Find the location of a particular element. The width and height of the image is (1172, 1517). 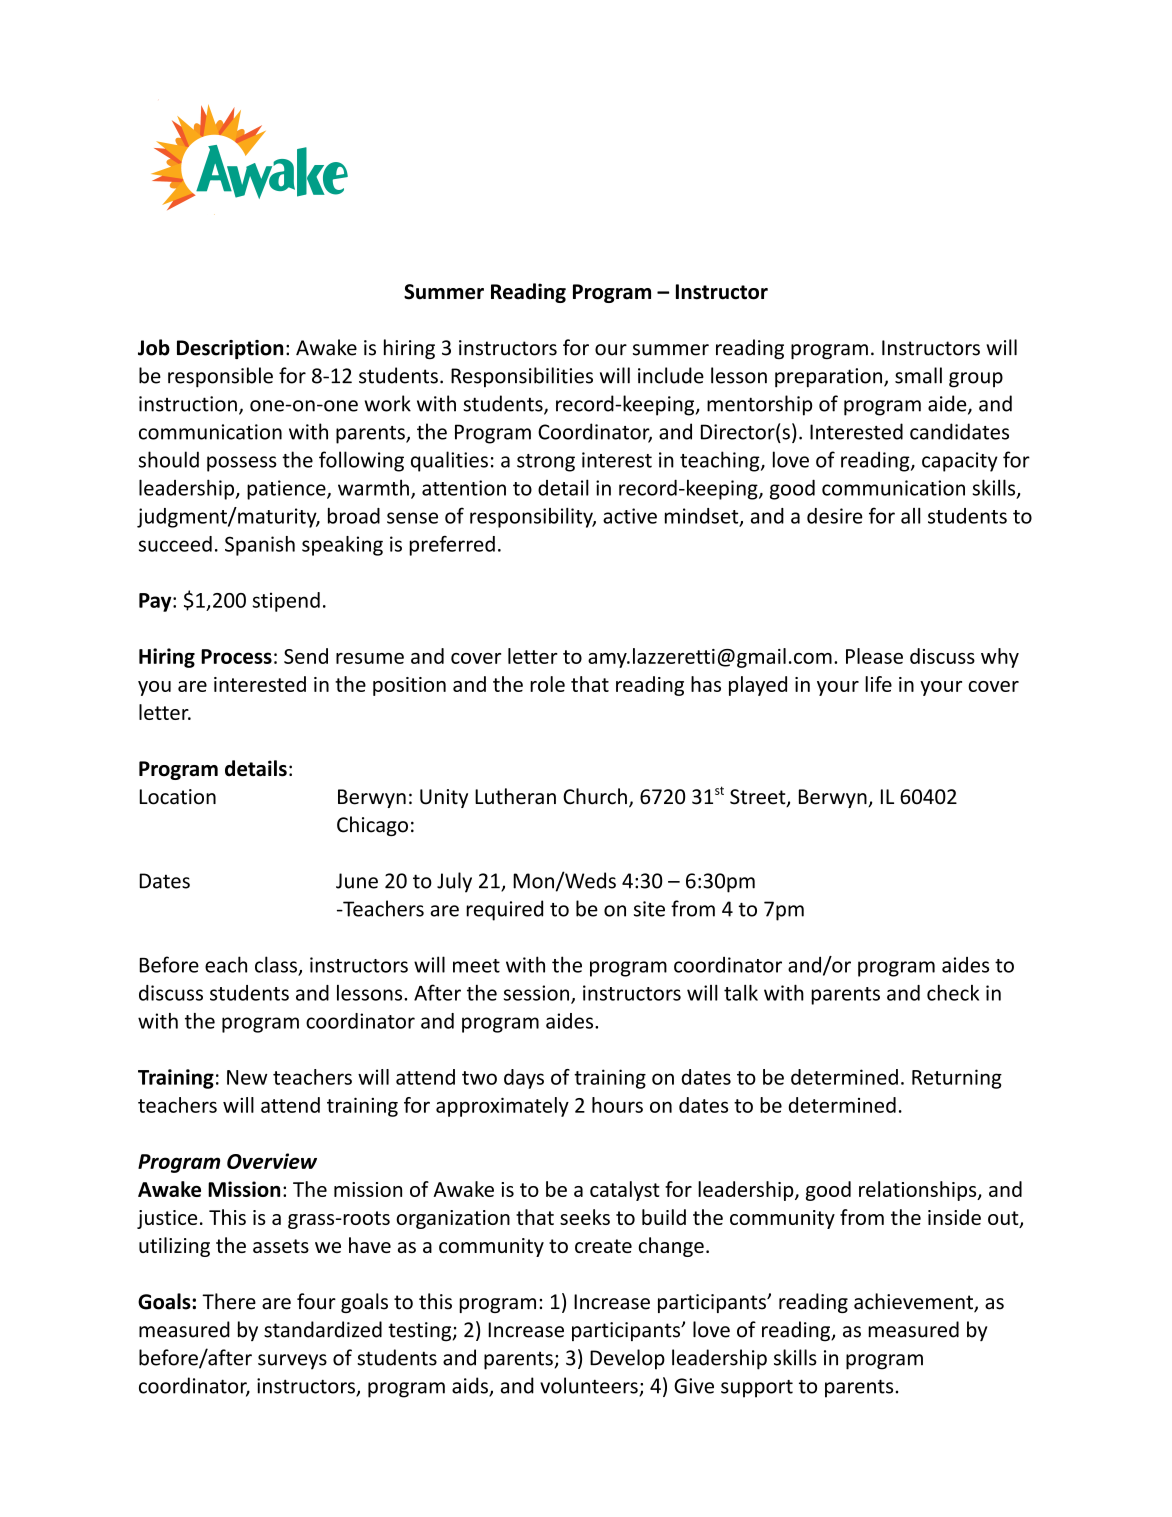

surveys is located at coordinates (292, 1362).
